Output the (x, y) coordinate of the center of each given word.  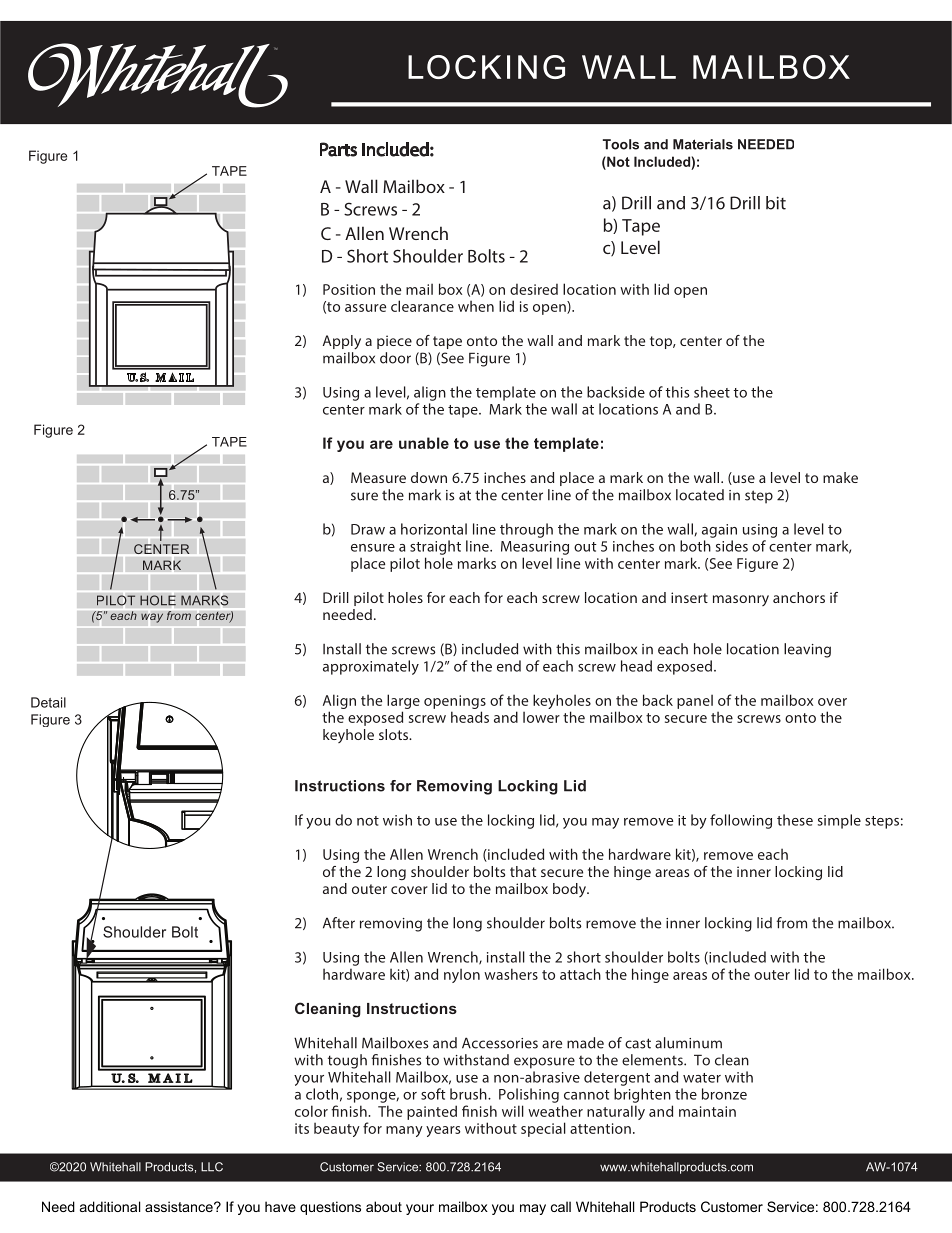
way (152, 618)
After (339, 923)
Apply (342, 342)
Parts (338, 149)
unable (424, 443)
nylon (462, 975)
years (443, 1131)
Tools (621, 144)
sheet (712, 392)
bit (776, 203)
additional (110, 1206)
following (741, 821)
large (403, 701)
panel (695, 701)
